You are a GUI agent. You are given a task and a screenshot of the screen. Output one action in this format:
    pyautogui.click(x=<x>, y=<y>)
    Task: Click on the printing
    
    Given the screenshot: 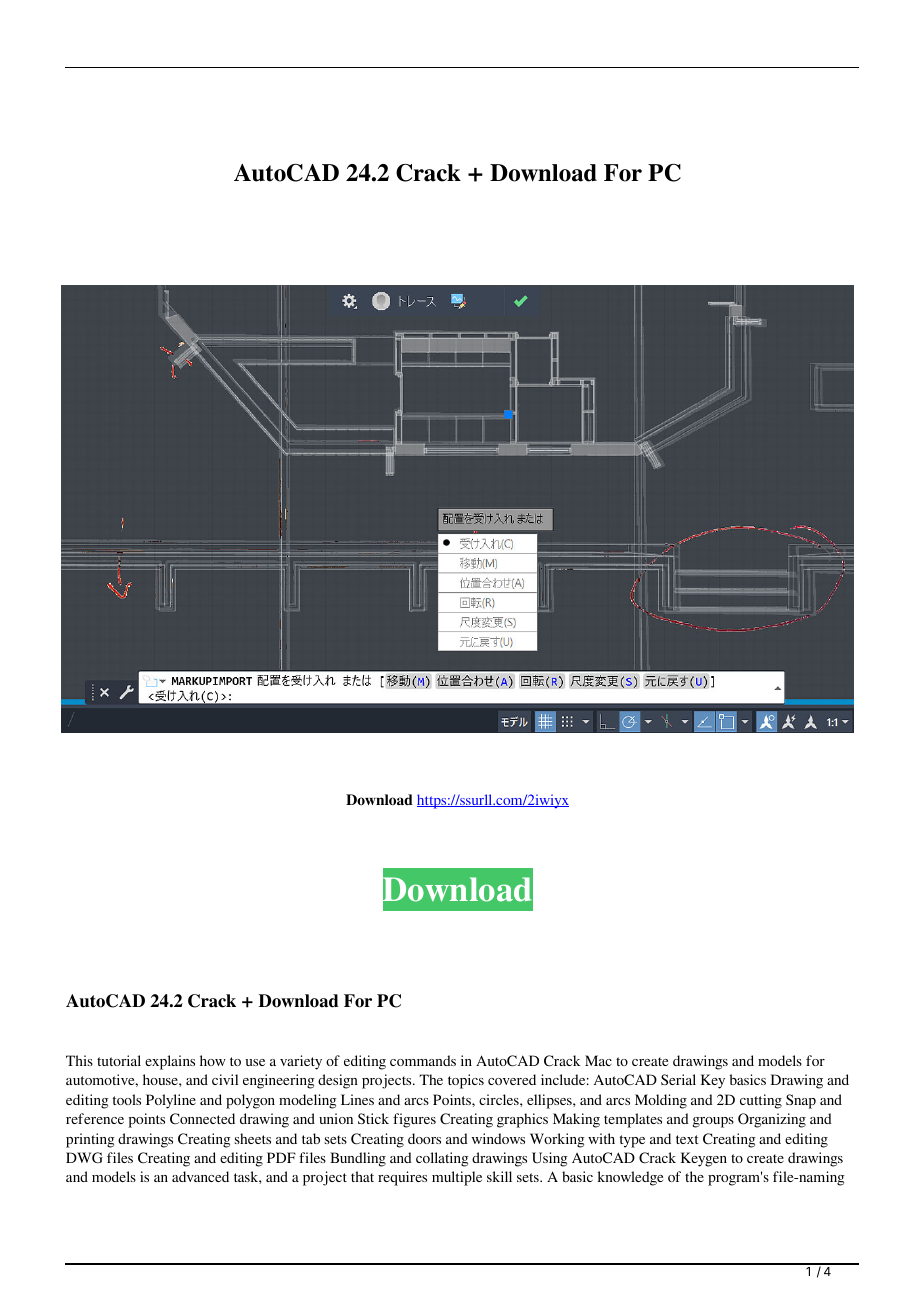 What is the action you would take?
    pyautogui.click(x=90, y=1140)
